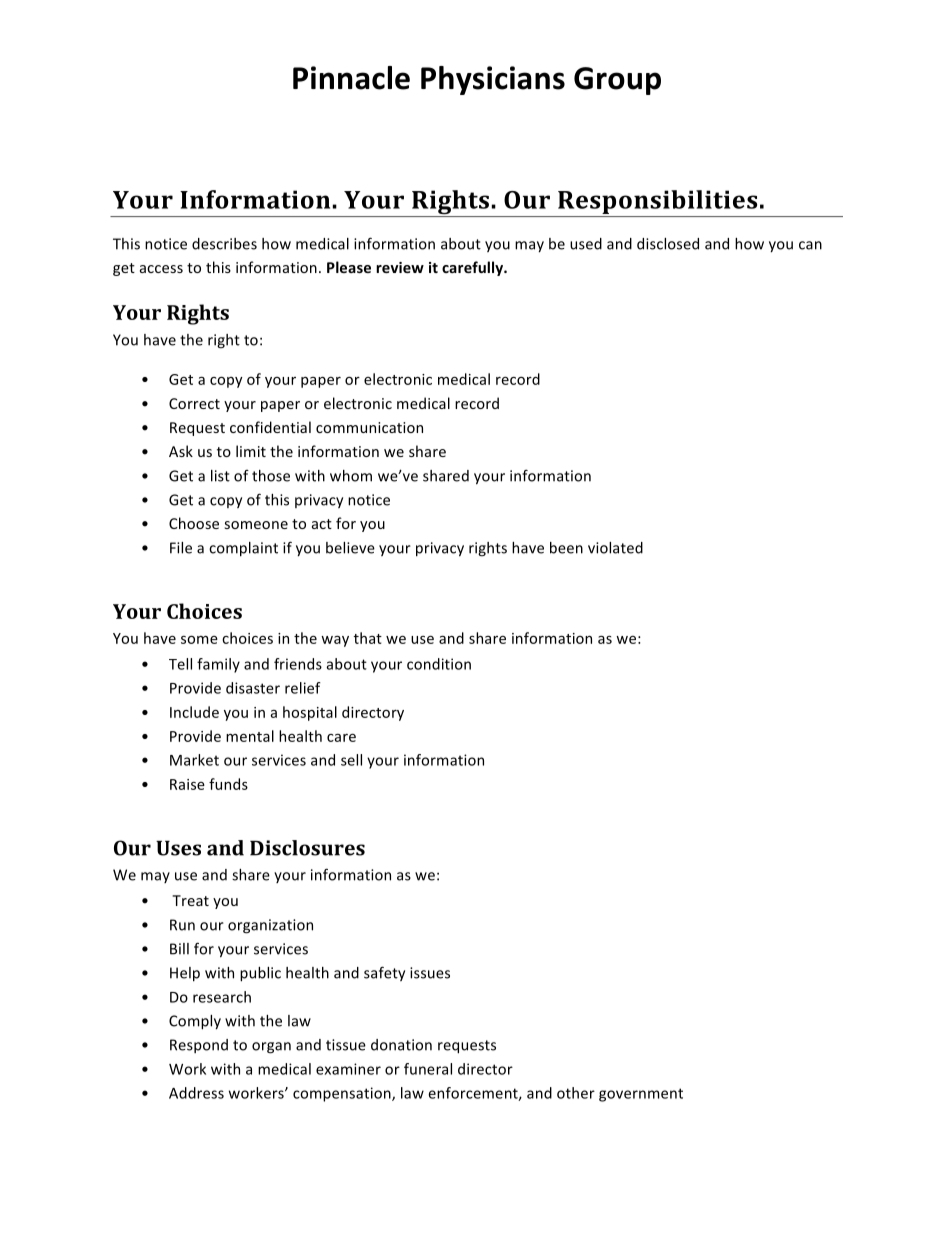 This screenshot has width=952, height=1233. Describe the element at coordinates (566, 548) in the screenshot. I see `been` at that location.
